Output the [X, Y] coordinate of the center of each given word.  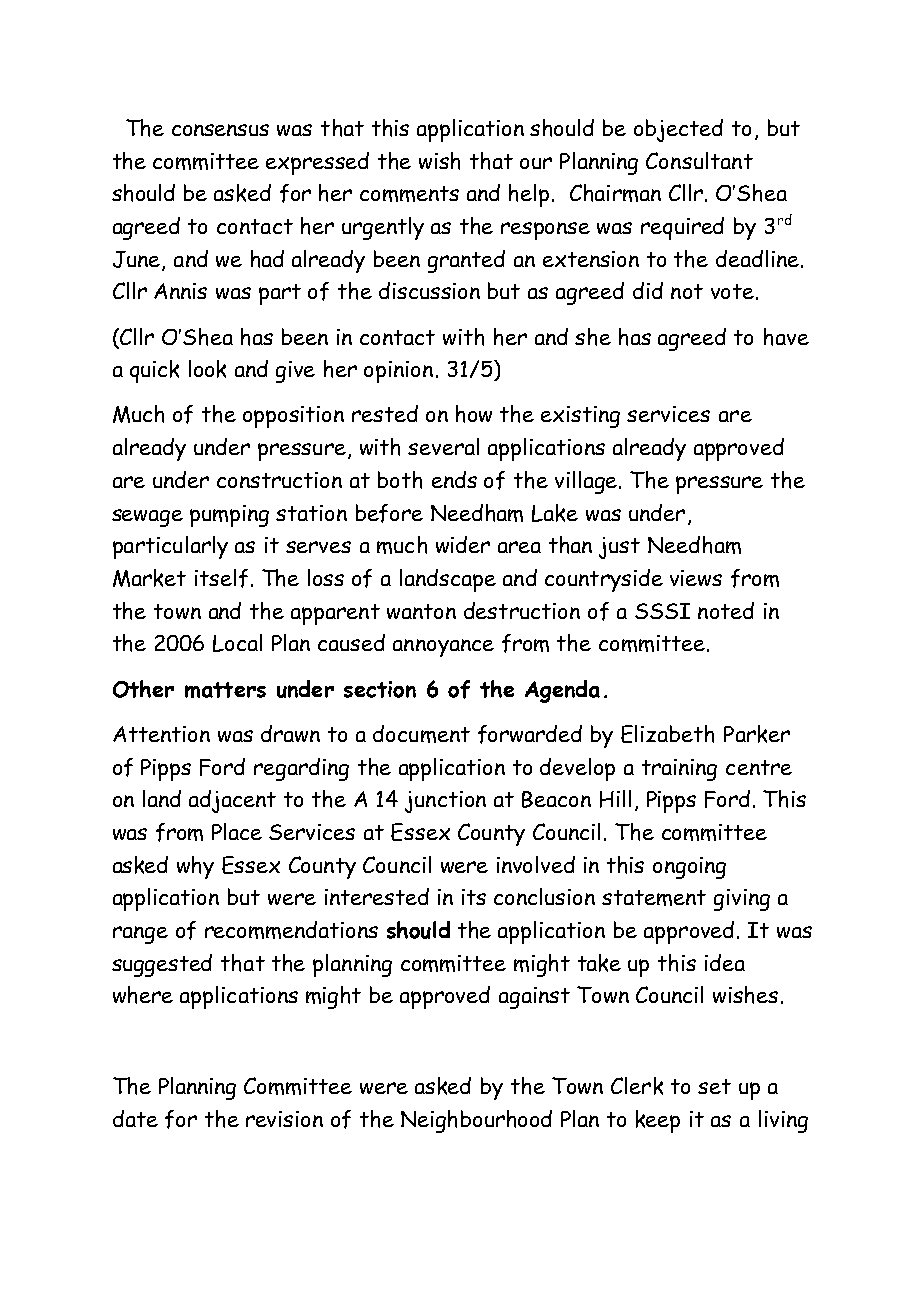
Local [237, 643]
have [786, 337]
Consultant [699, 160]
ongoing [689, 868]
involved [536, 864]
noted [726, 610]
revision [284, 1119]
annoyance [443, 648]
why [195, 867]
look [207, 369]
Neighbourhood [476, 1121]
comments [409, 194]
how [474, 414]
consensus [220, 130]
